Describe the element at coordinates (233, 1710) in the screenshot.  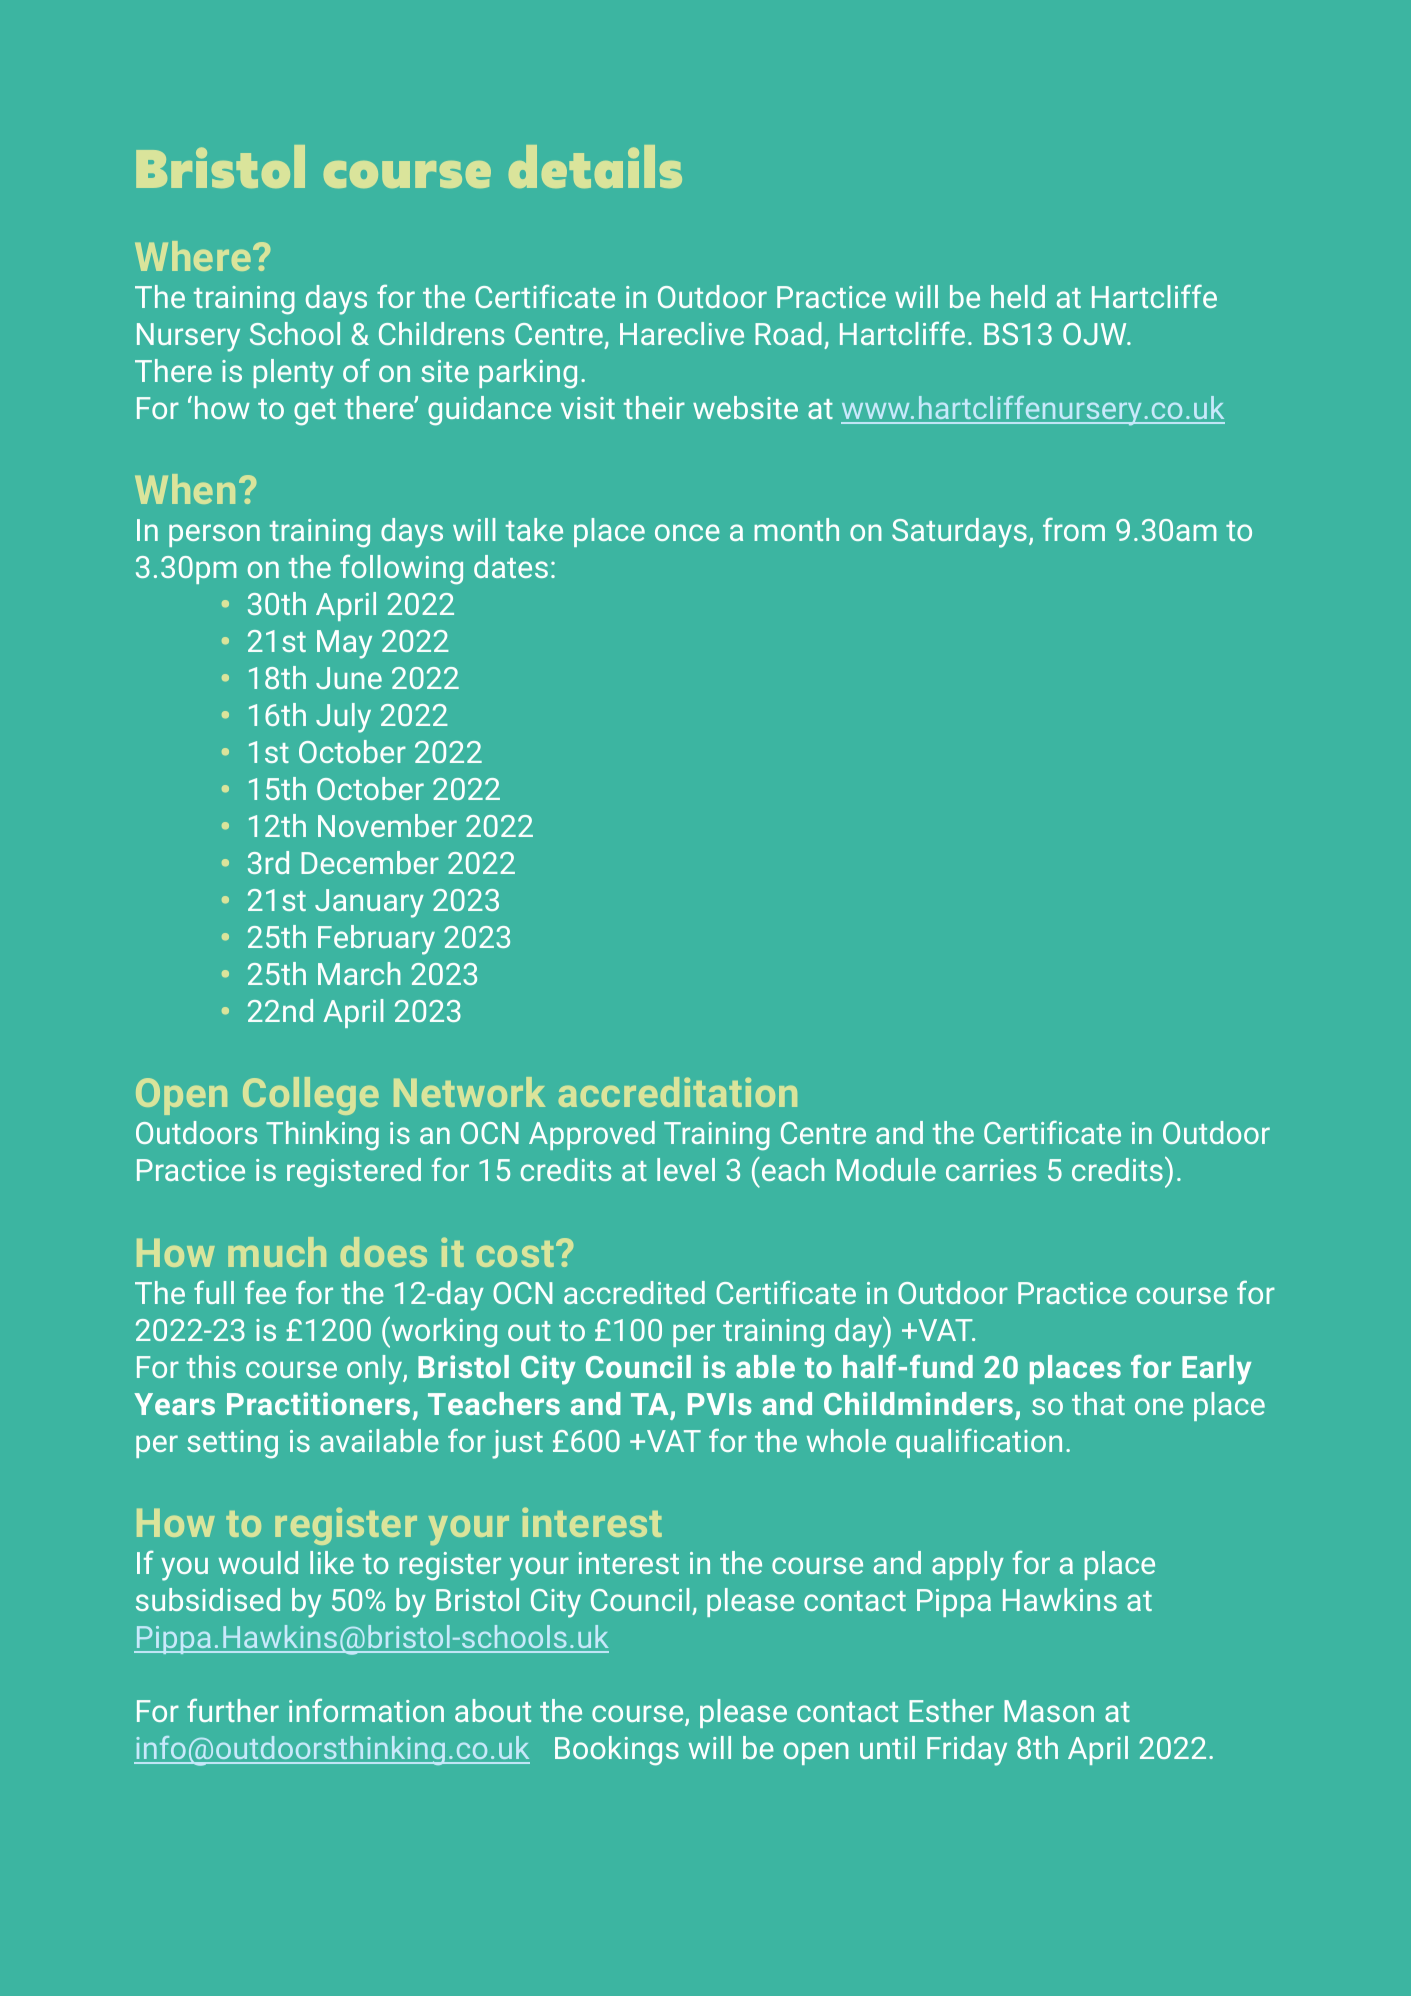
I see `further` at that location.
